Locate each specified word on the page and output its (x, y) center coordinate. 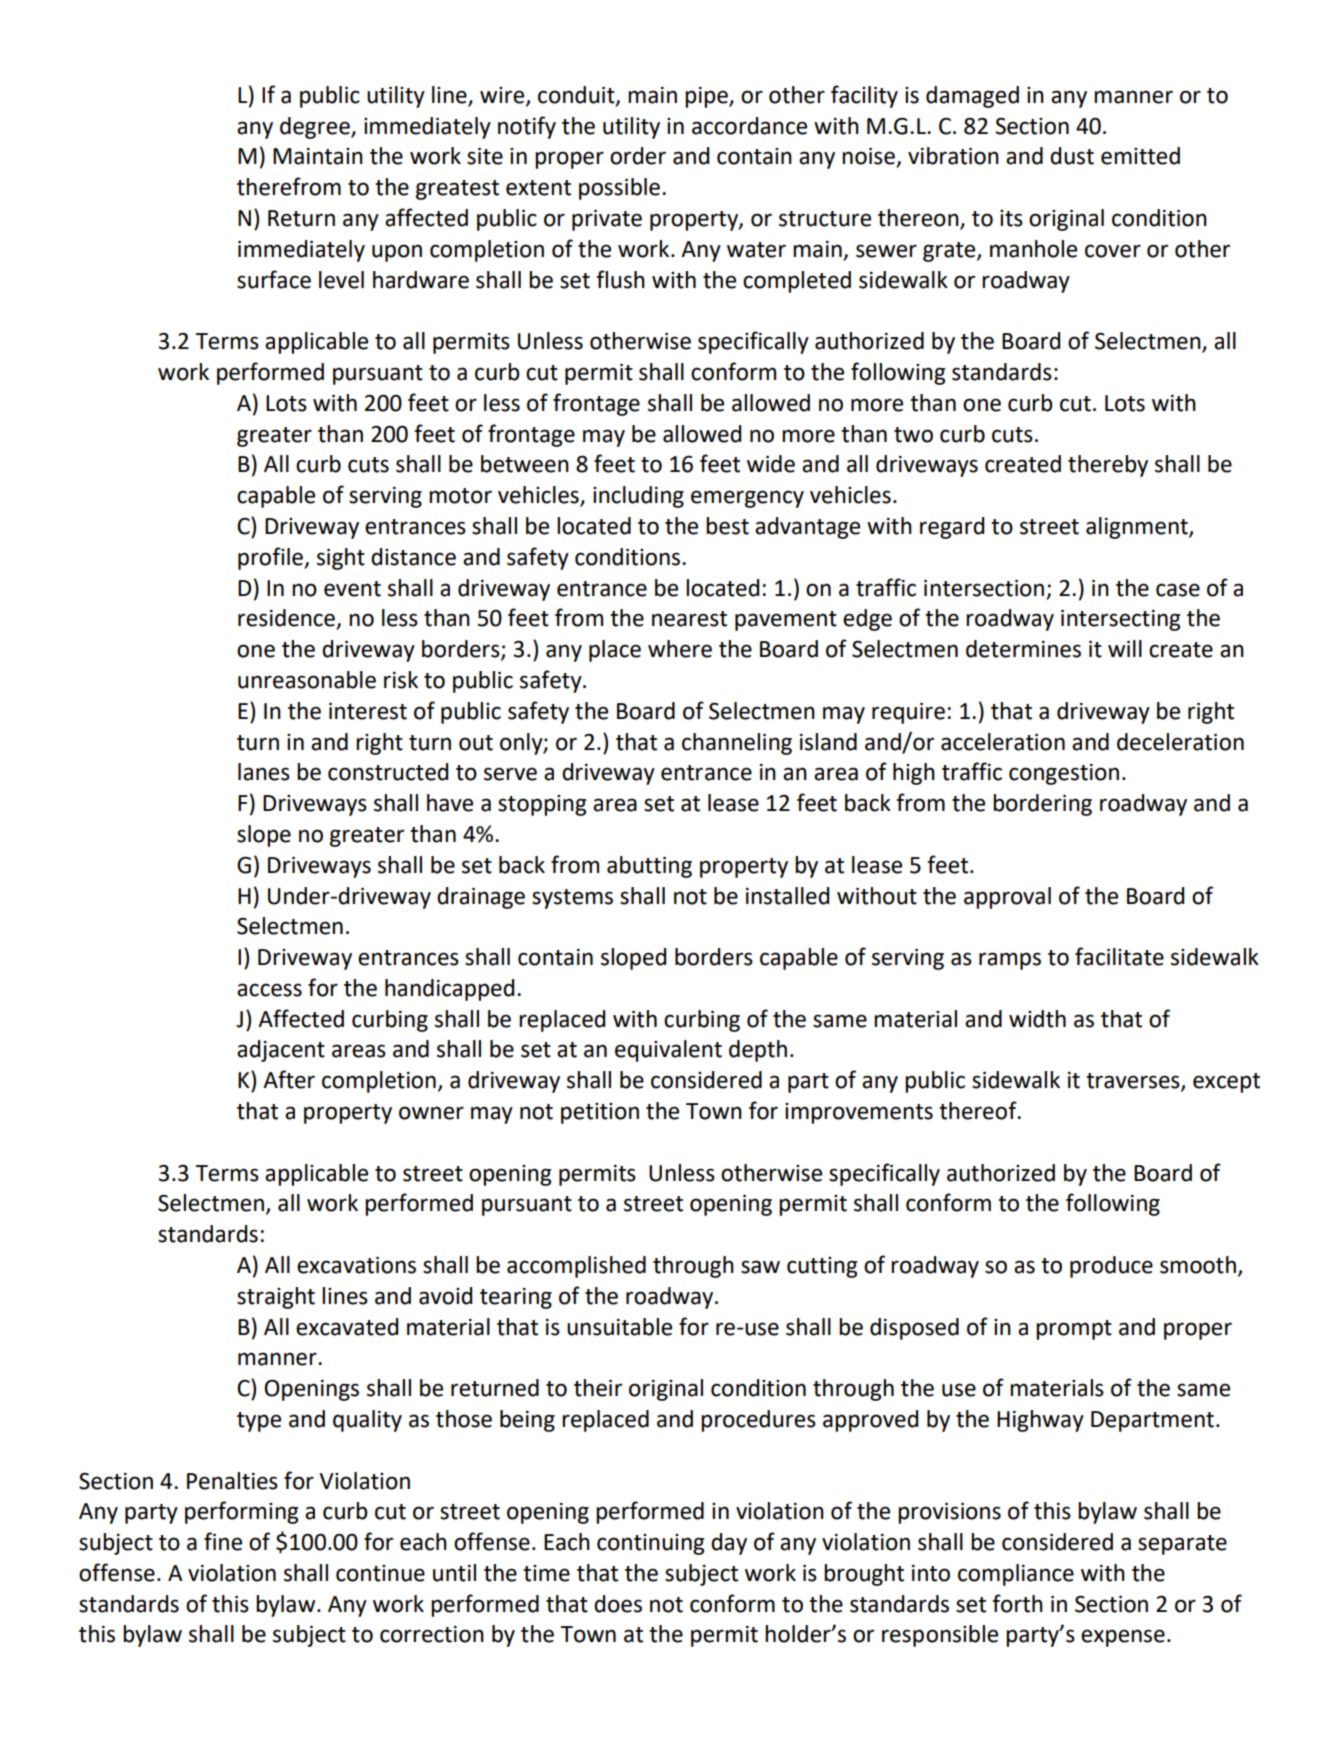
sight (341, 559)
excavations (356, 1265)
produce (1111, 1267)
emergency (747, 499)
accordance (749, 126)
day (729, 1544)
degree (316, 128)
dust (1072, 156)
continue (380, 1573)
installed (787, 896)
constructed (388, 772)
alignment (1138, 528)
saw (760, 1267)
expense (1123, 1638)
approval (1007, 898)
